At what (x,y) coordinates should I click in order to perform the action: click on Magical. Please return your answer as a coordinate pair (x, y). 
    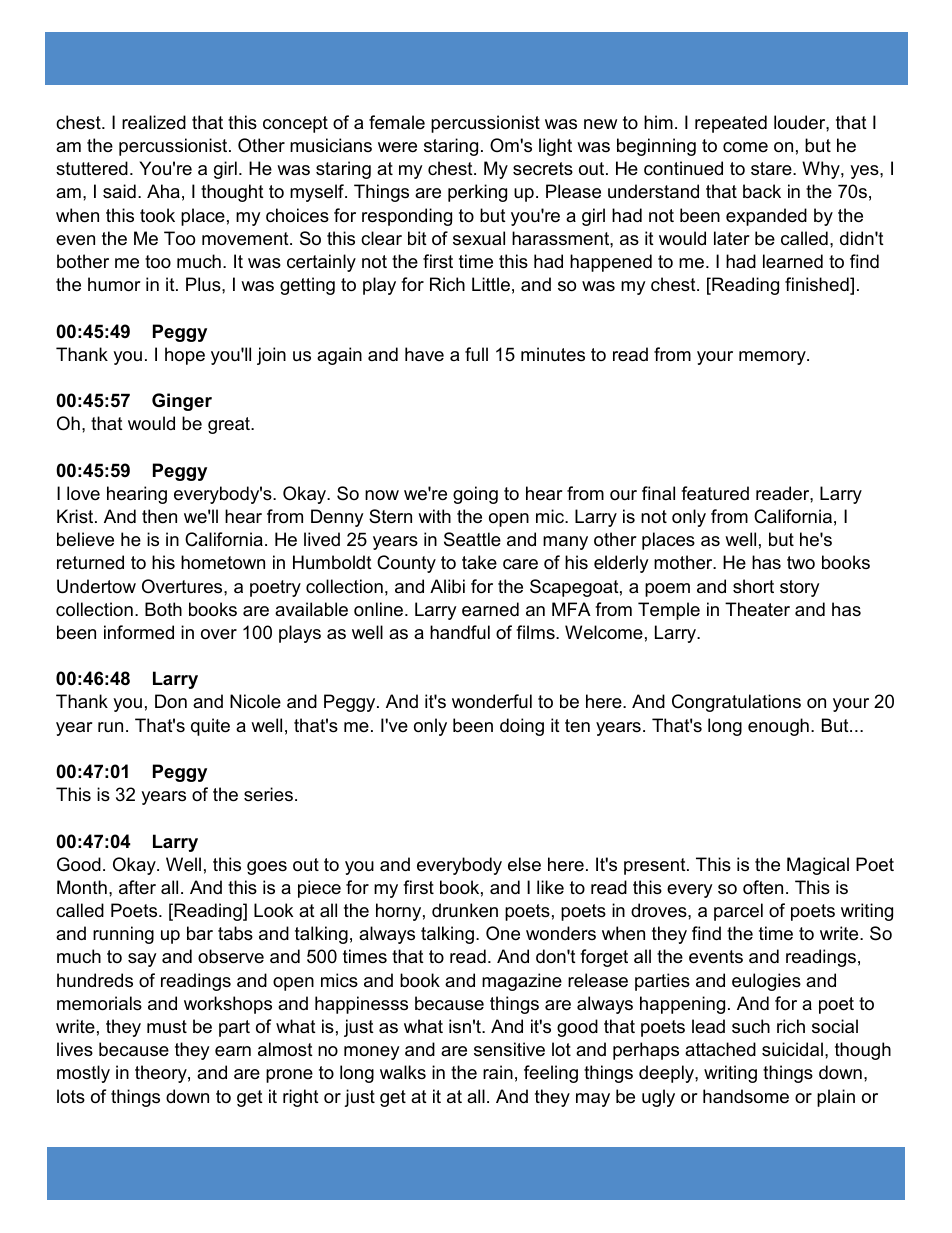
    Looking at the image, I should click on (818, 866).
